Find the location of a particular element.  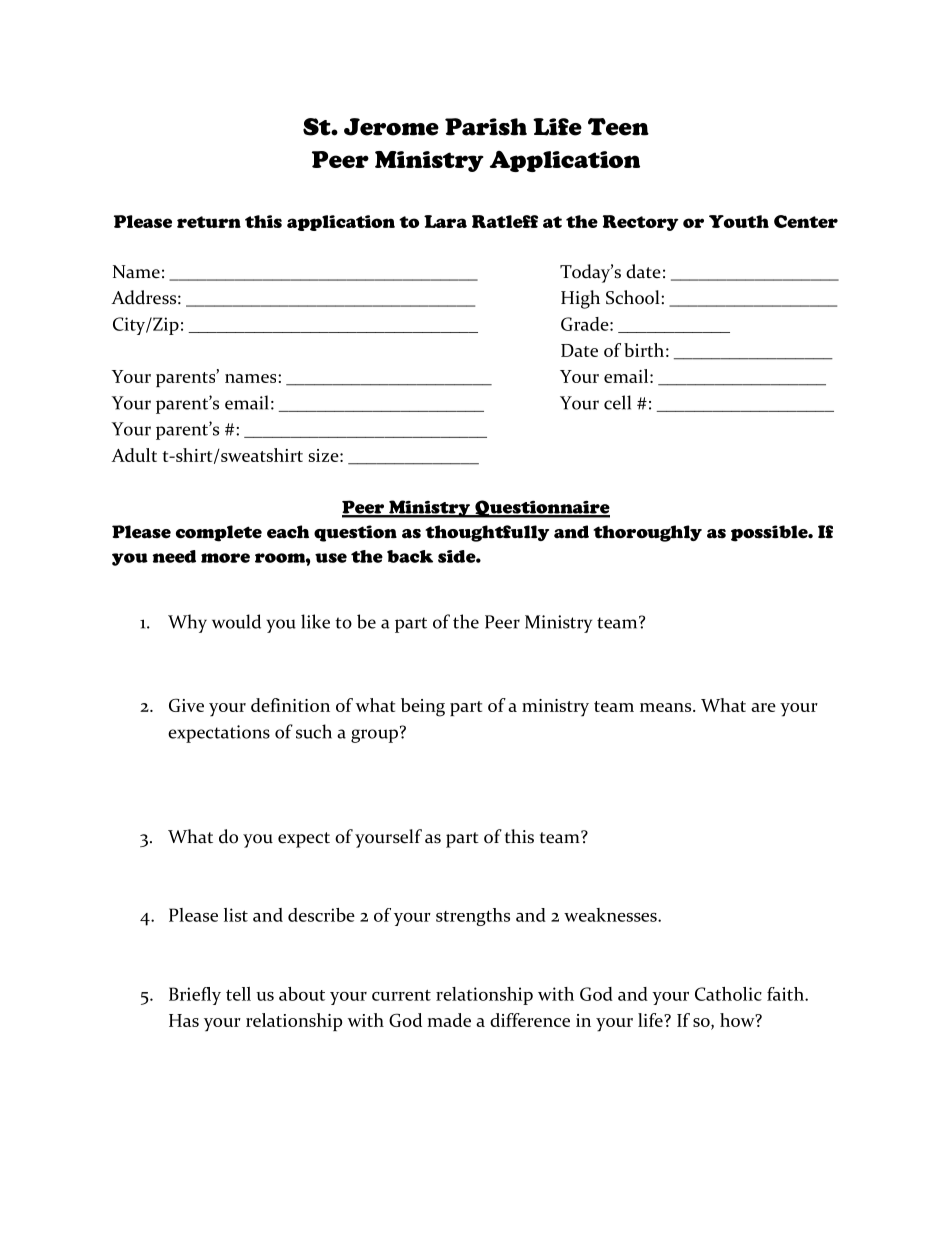

made is located at coordinates (449, 1020).
